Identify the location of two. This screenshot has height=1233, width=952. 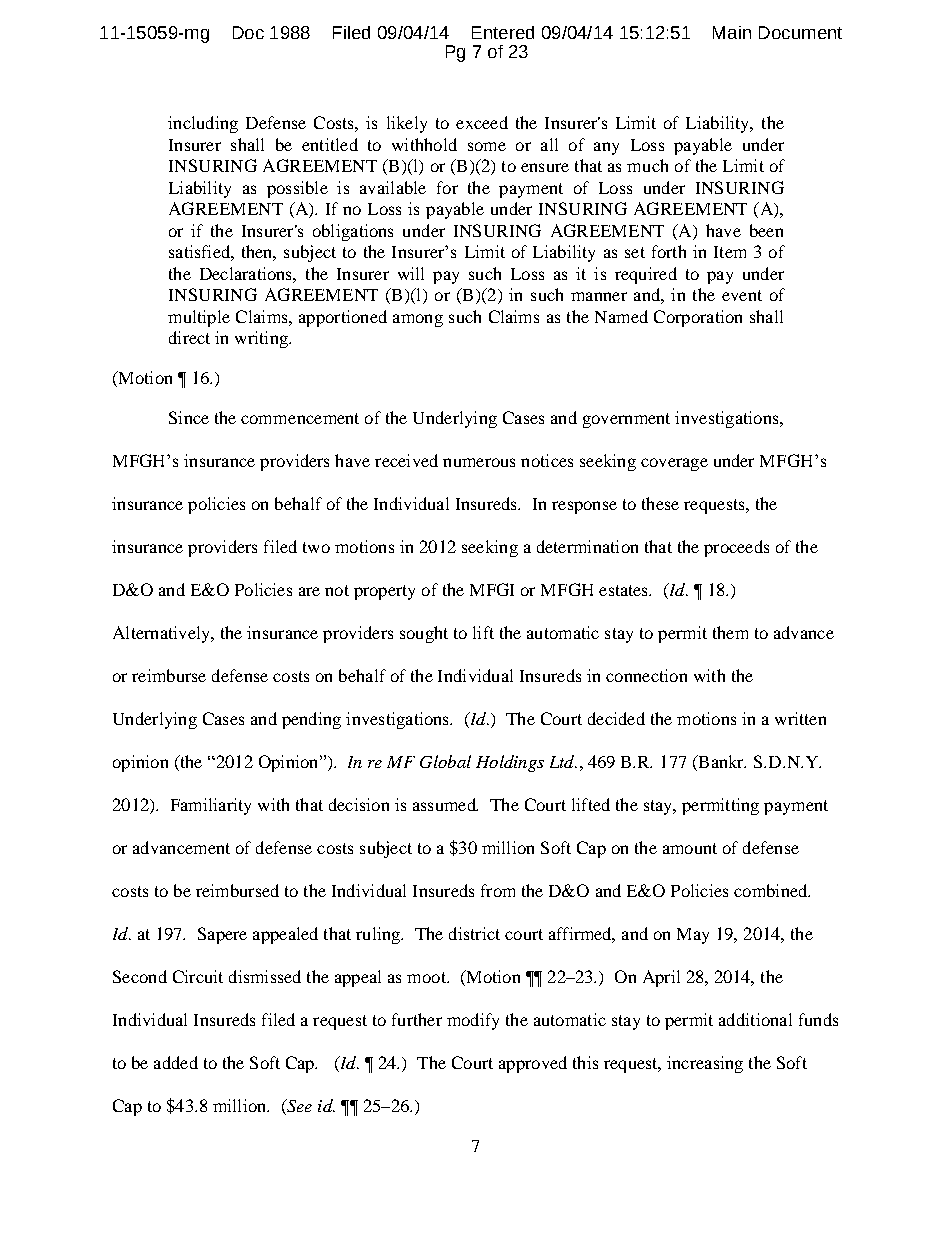
(316, 547).
